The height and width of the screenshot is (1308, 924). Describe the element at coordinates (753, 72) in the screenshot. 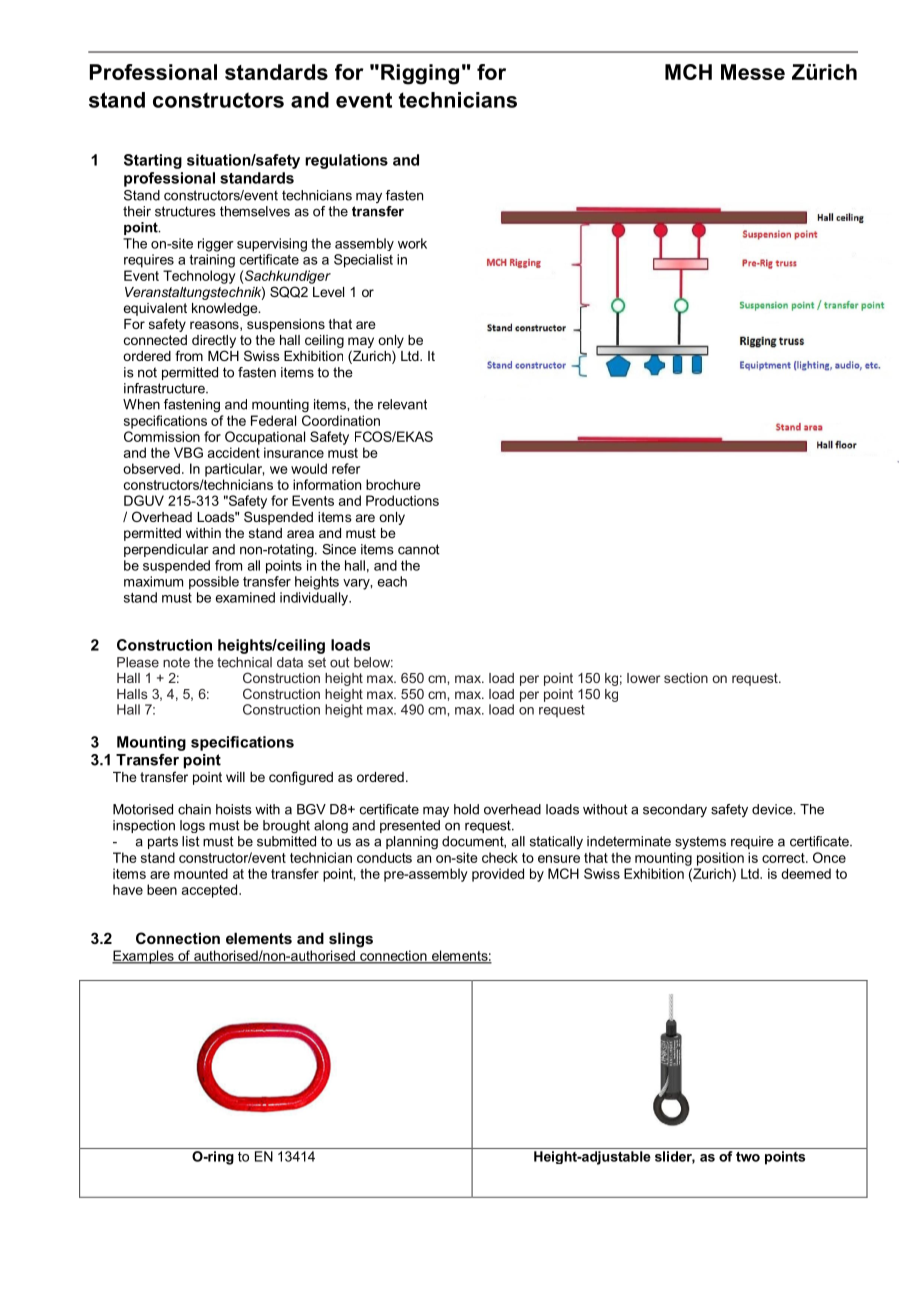

I see `Messe` at that location.
